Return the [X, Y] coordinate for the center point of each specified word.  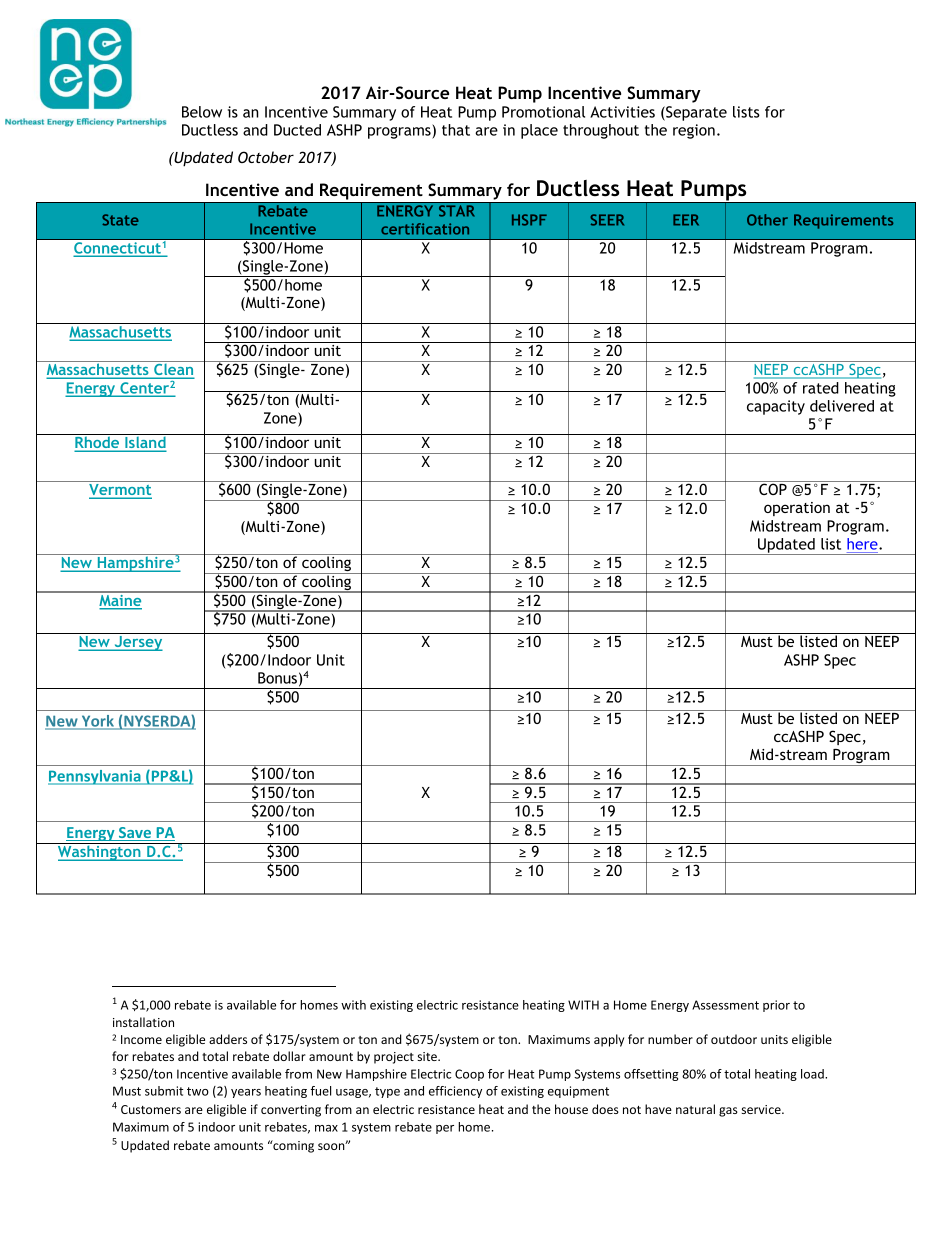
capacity [776, 407]
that [456, 130]
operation [797, 509]
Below [202, 112]
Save [135, 834]
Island [145, 442]
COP [773, 488]
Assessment [725, 1005]
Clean [174, 369]
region [694, 131]
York [97, 721]
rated [821, 388]
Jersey [137, 643]
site [428, 1056]
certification [425, 229]
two [198, 1091]
